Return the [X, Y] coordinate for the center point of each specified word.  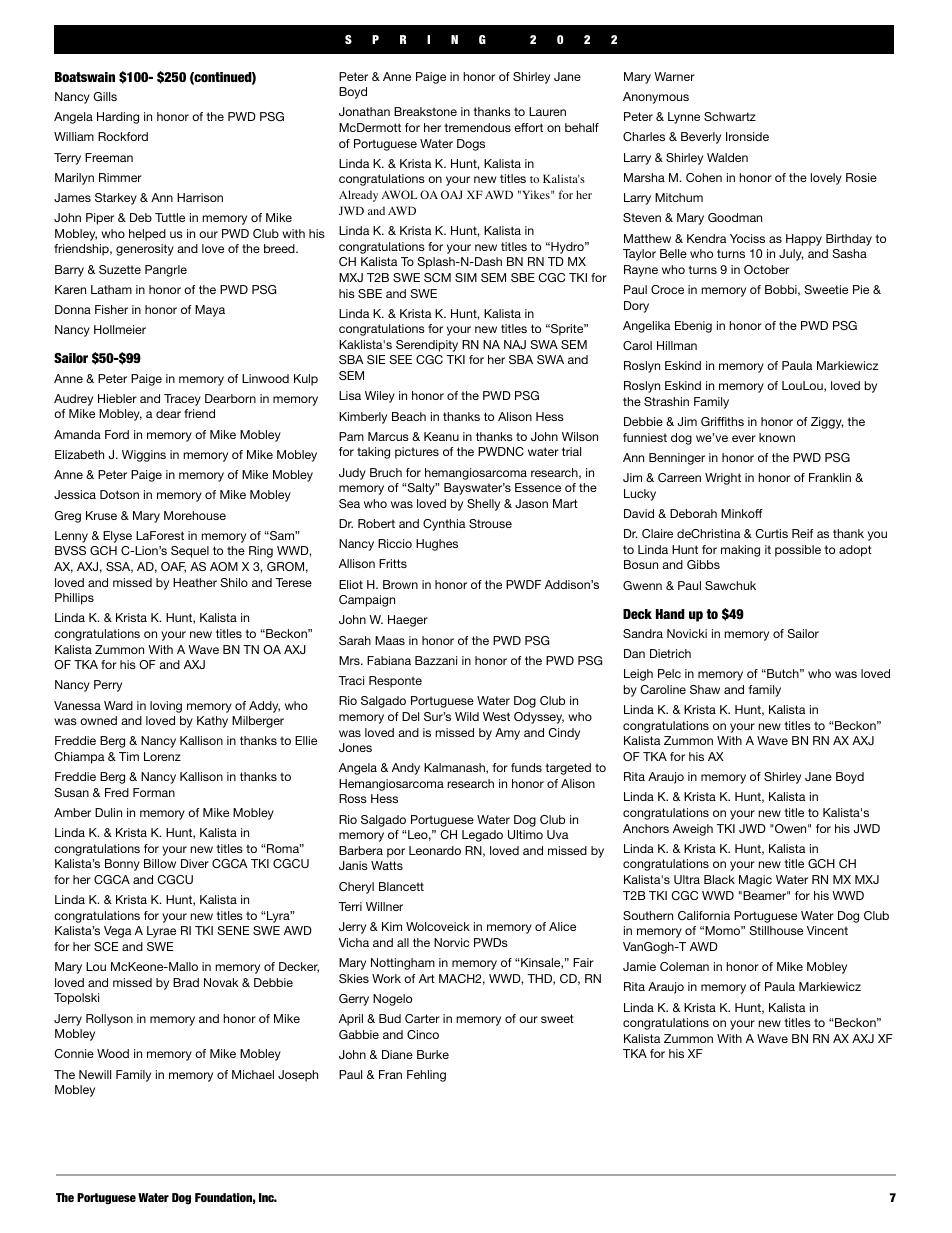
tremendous [477, 127]
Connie [74, 1053]
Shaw [705, 689]
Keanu [441, 436]
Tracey [182, 400]
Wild [467, 716]
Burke [433, 1054]
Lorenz [162, 756]
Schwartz [730, 116]
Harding [118, 118]
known [777, 437]
